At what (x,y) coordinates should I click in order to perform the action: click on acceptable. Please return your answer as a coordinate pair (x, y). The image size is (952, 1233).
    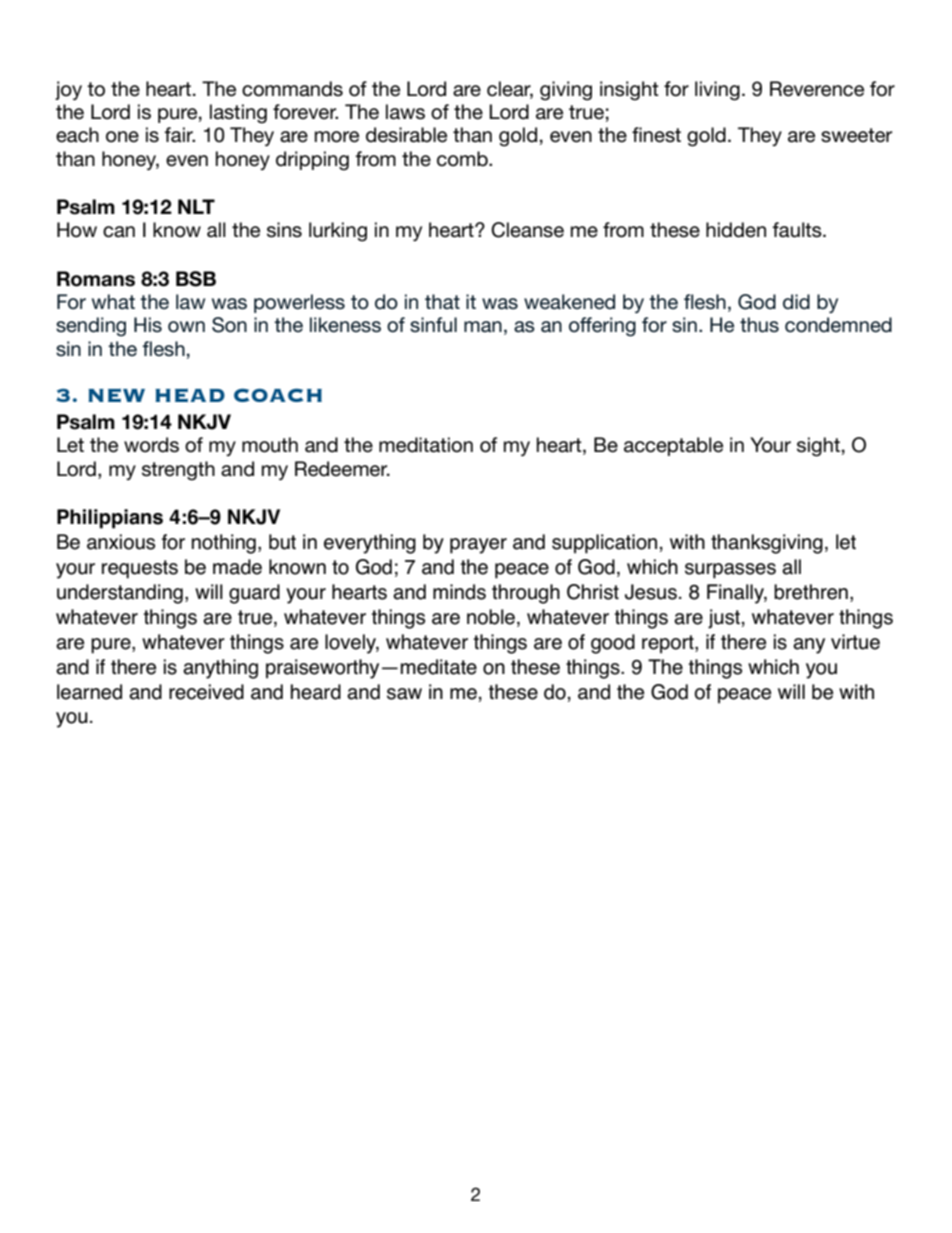
    Looking at the image, I should click on (673, 446).
